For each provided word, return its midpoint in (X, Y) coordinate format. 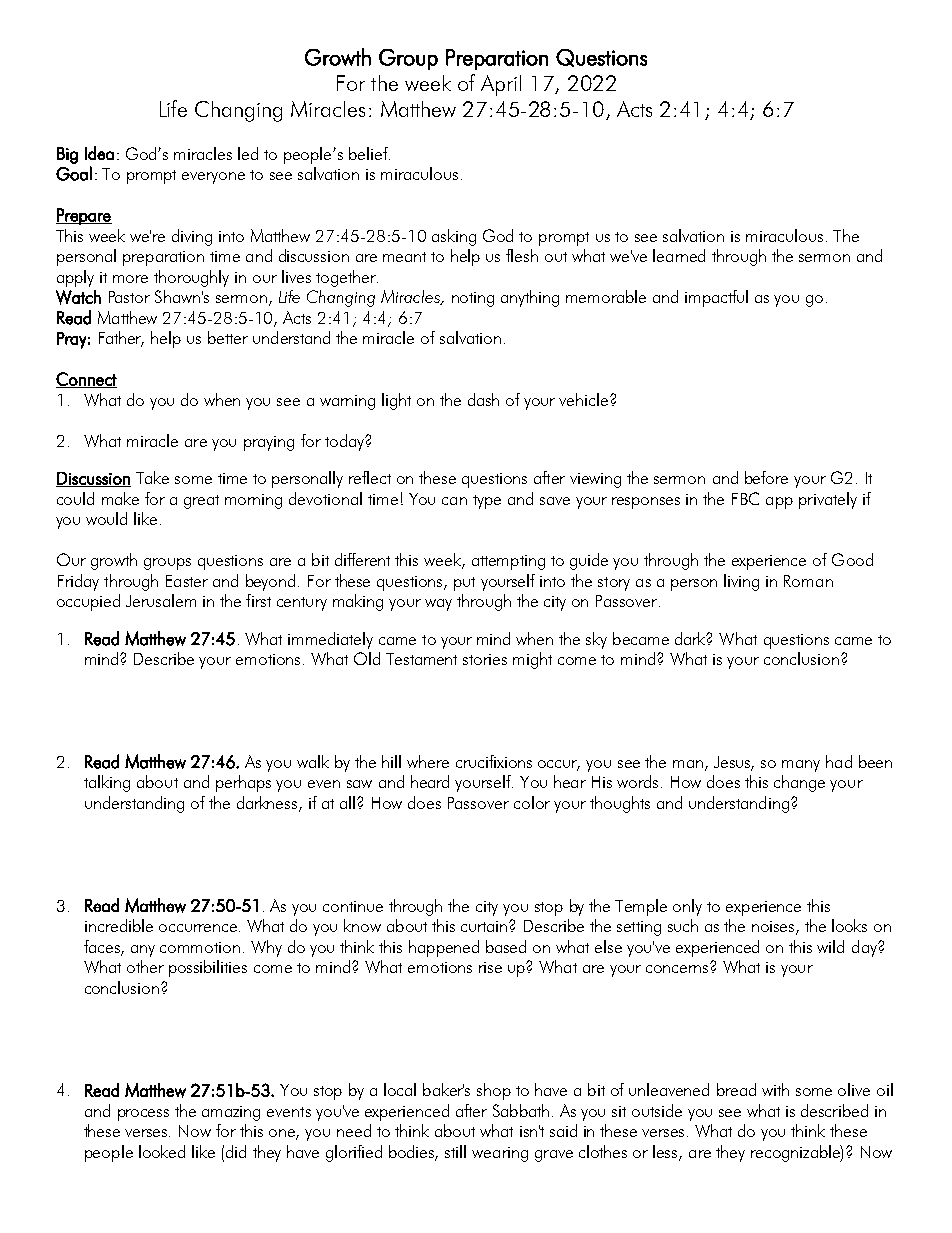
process (143, 1115)
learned (679, 255)
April (501, 85)
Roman (808, 581)
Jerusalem (161, 600)
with (775, 1089)
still (455, 1151)
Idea (99, 153)
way (438, 605)
